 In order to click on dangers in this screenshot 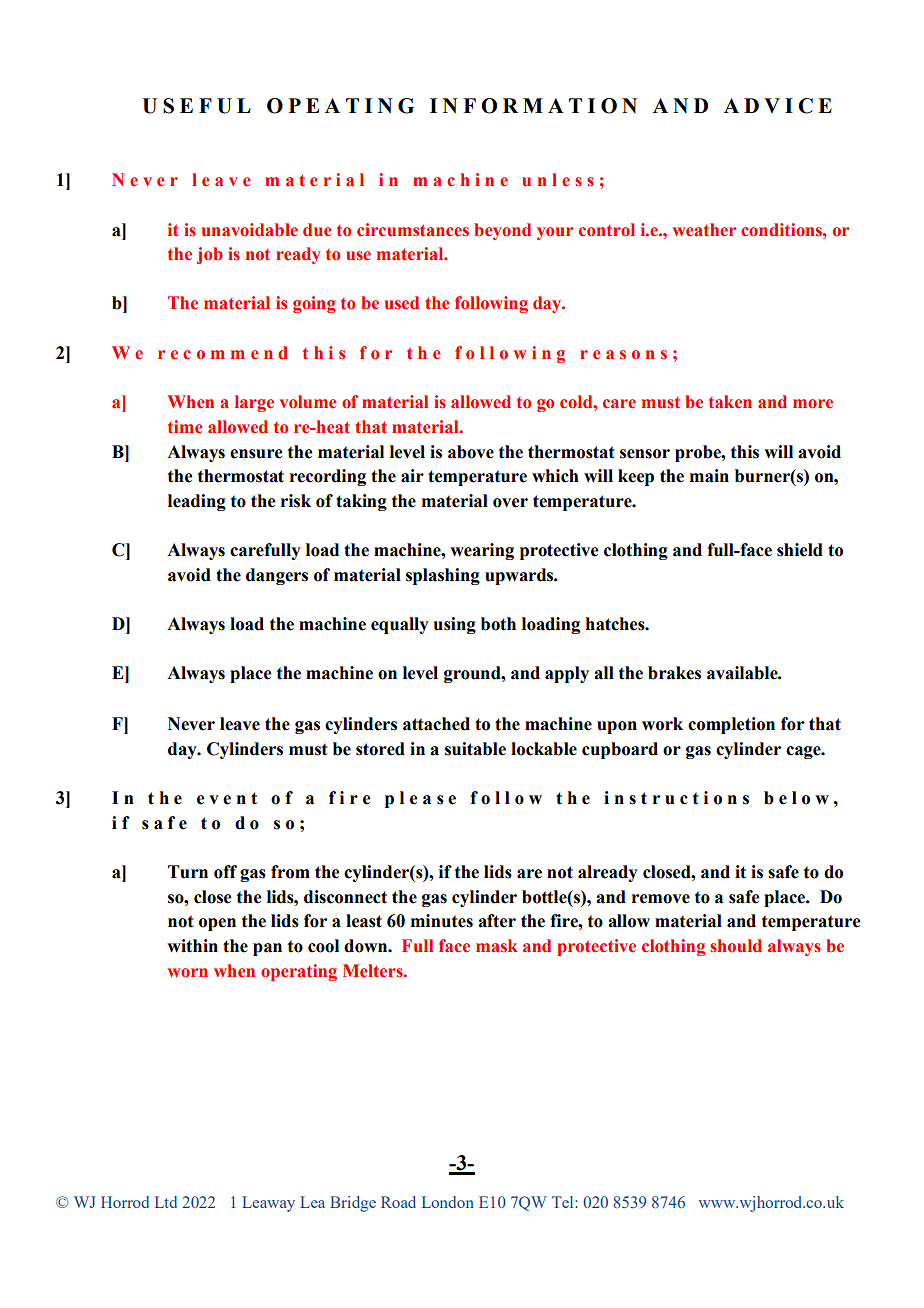, I will do `click(277, 576)`.
